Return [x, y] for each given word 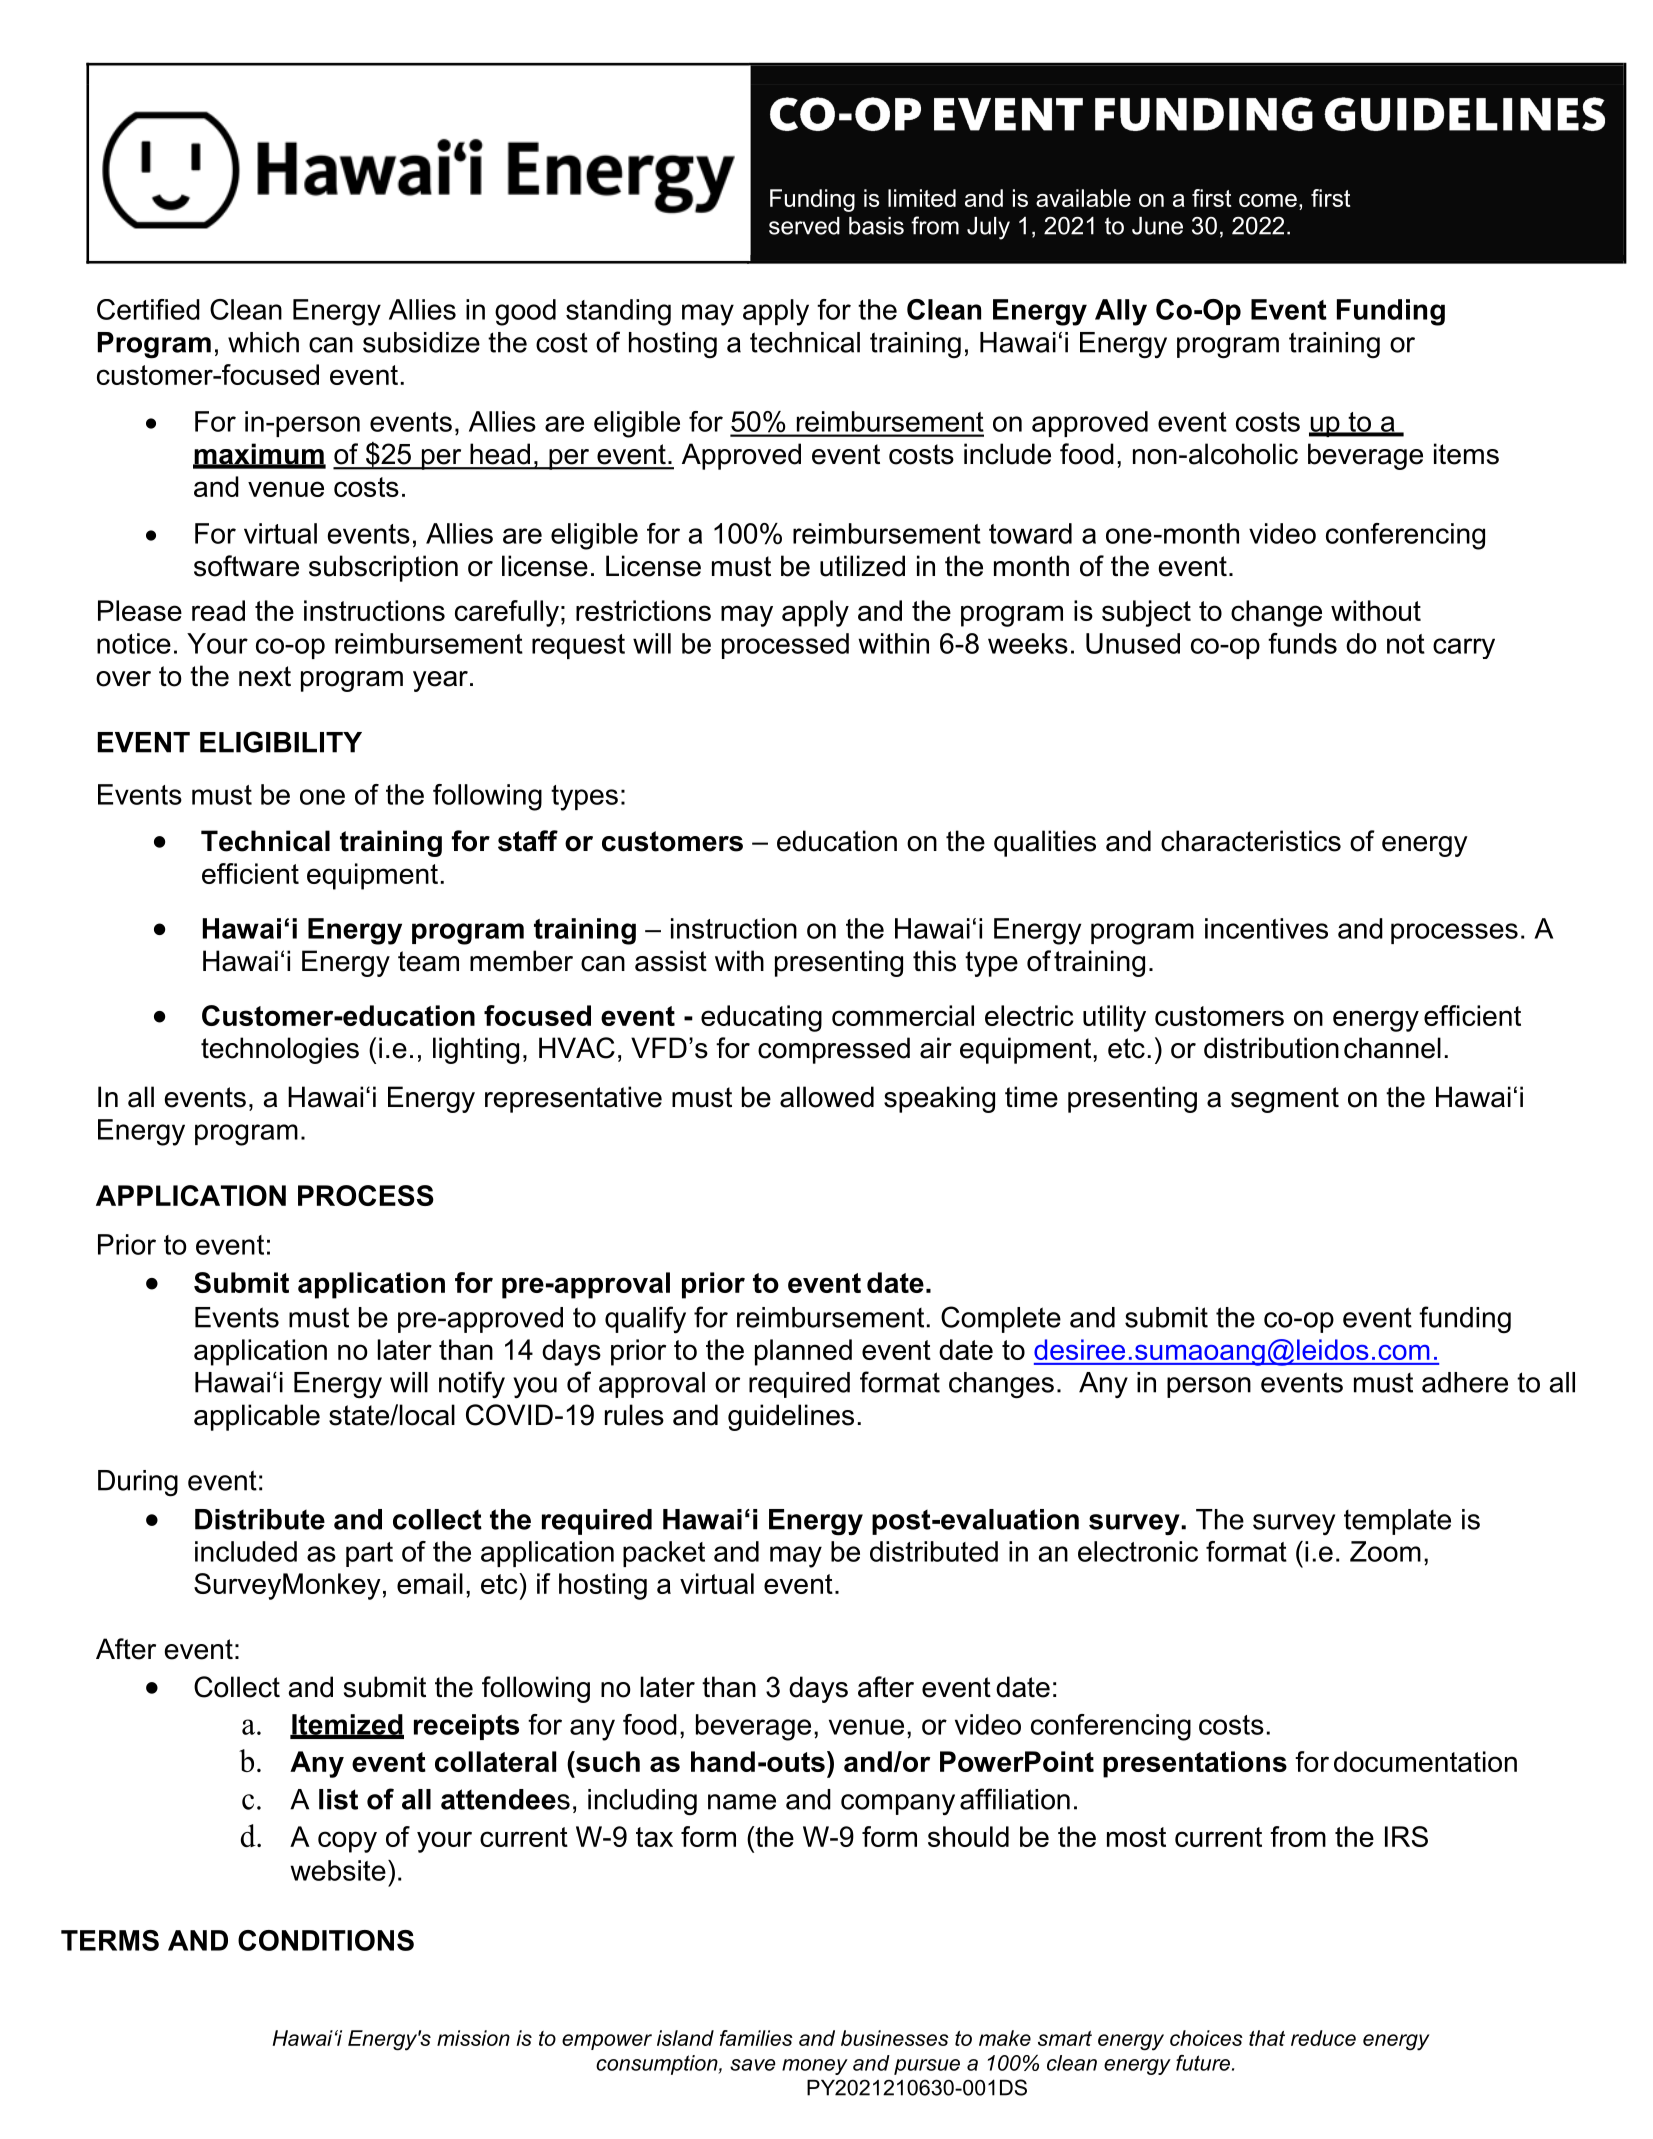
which [263, 342]
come [1268, 200]
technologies [280, 1050]
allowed [827, 1097]
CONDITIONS [326, 1940]
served [804, 226]
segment [1285, 1100]
